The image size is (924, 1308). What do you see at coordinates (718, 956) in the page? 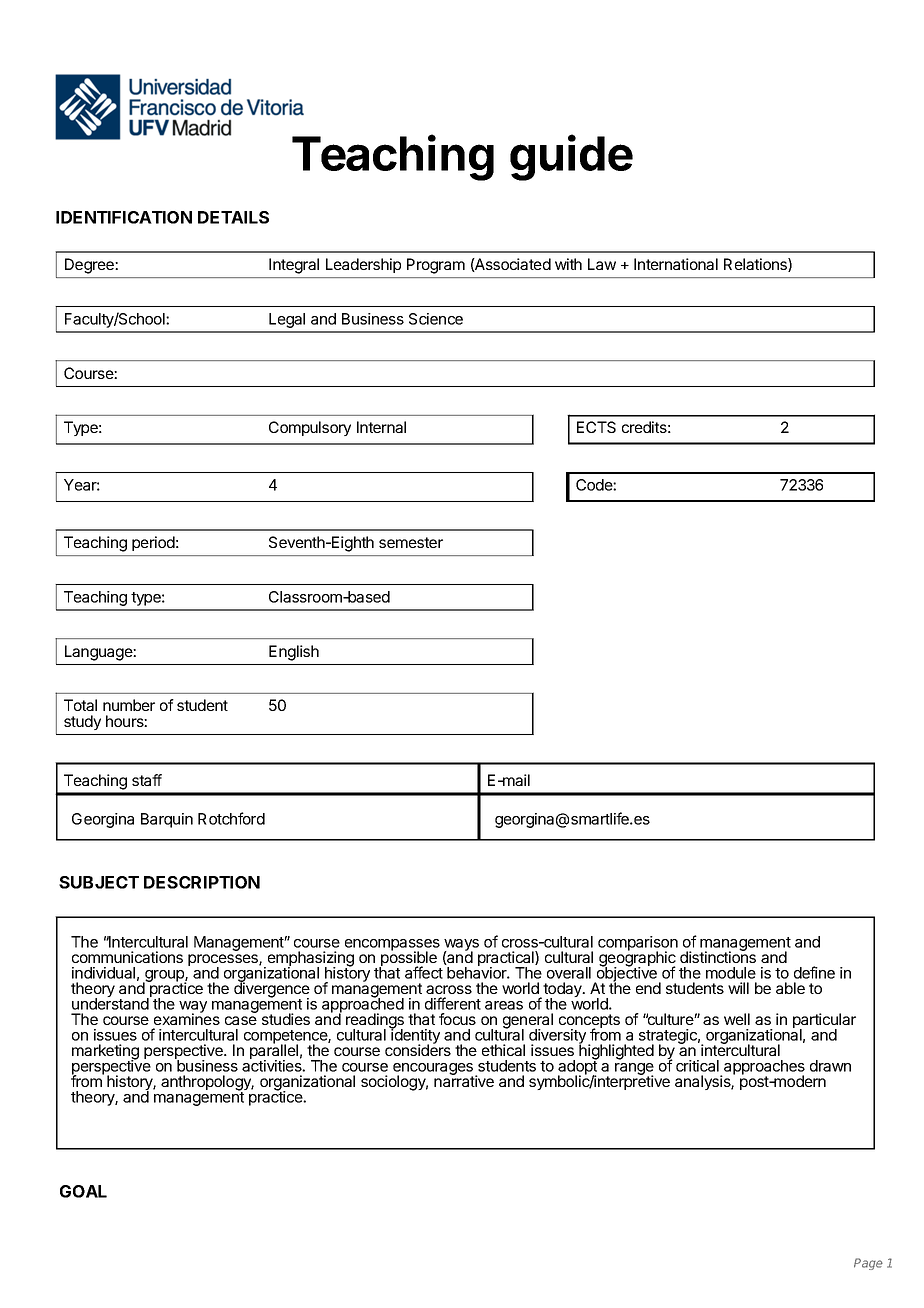
I see `distinctions` at bounding box center [718, 956].
